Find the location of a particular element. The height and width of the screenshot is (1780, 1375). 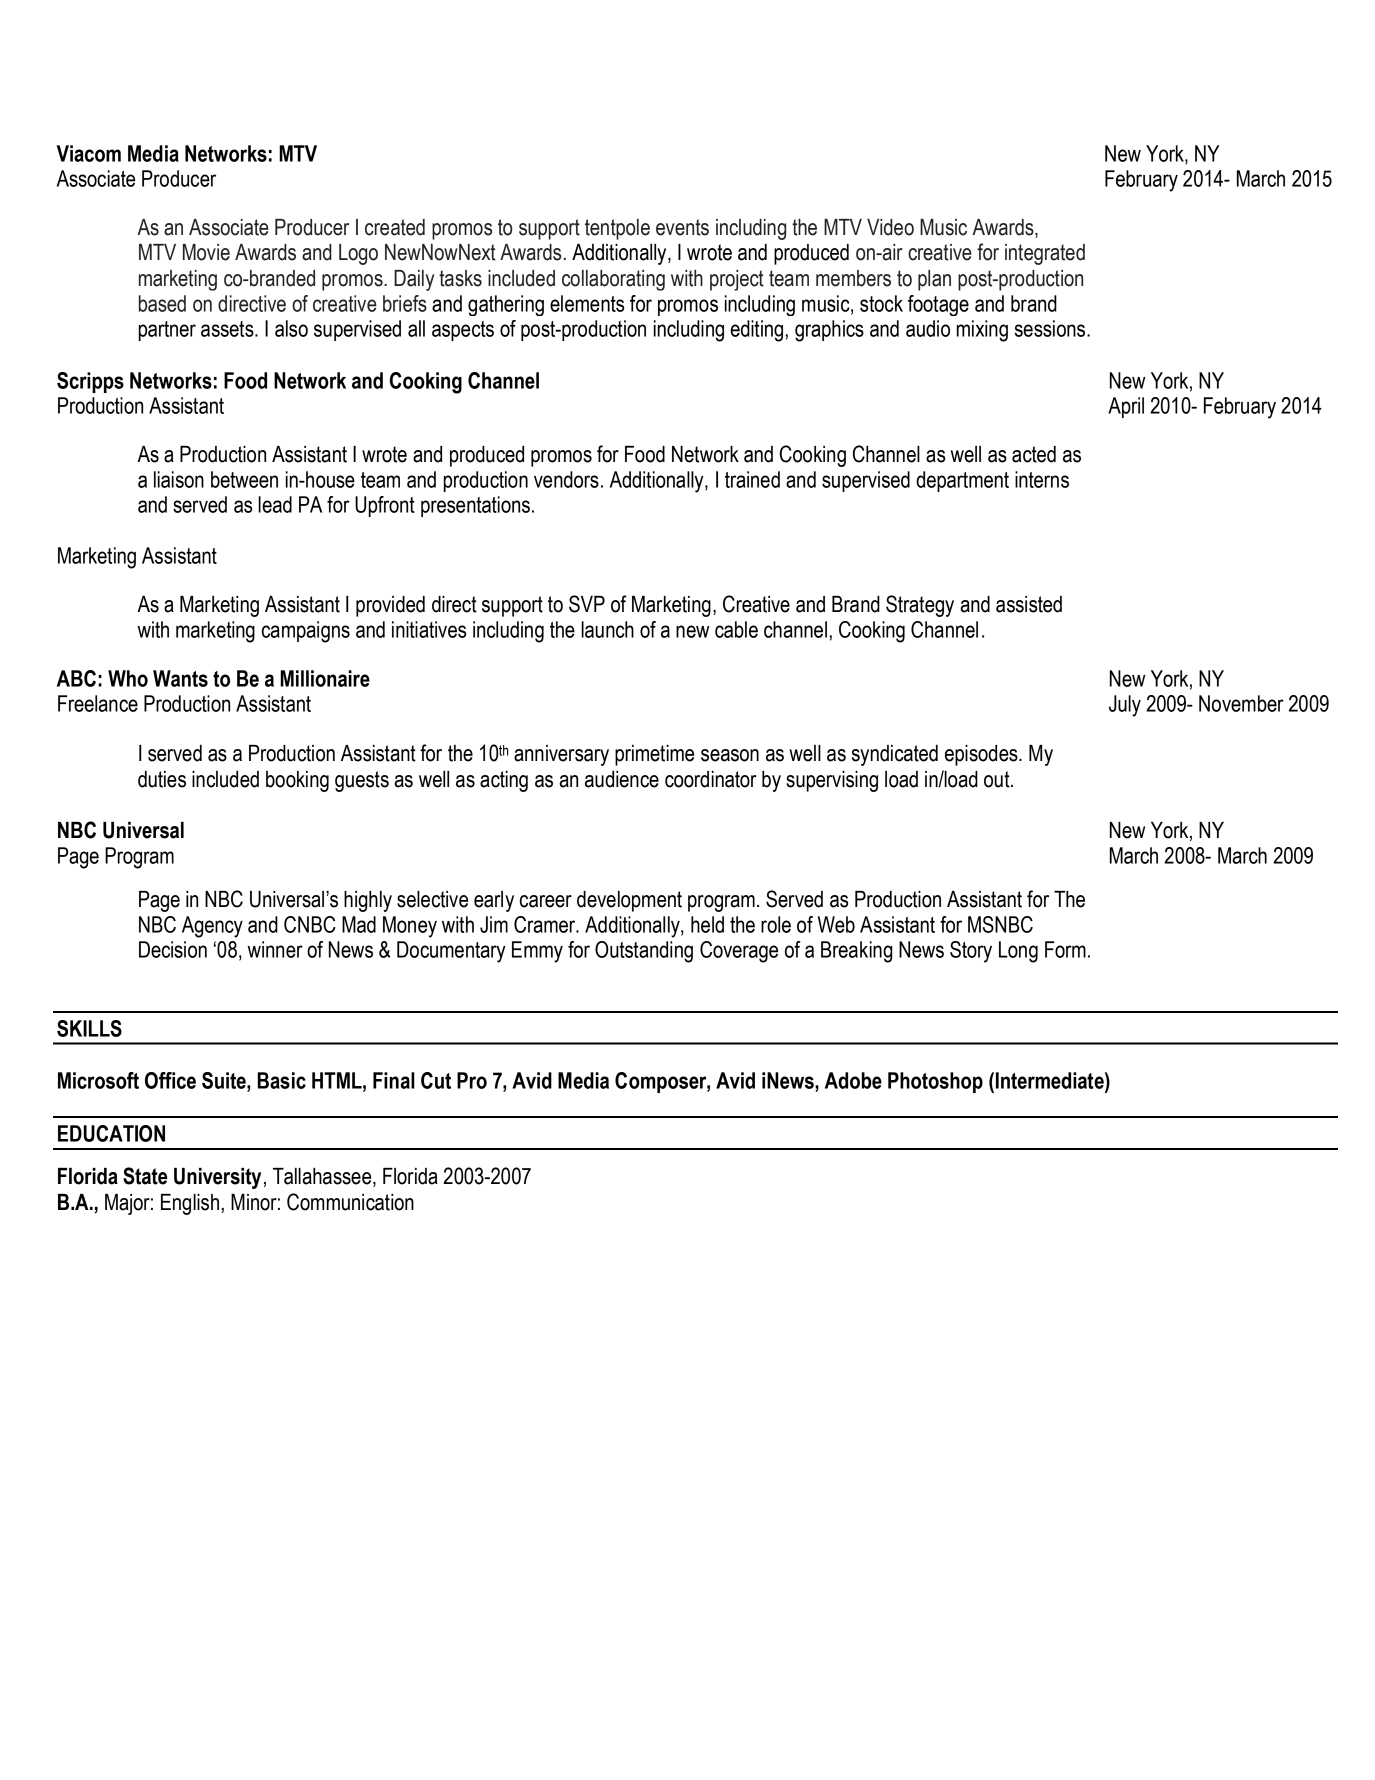

July is located at coordinates (1125, 706).
